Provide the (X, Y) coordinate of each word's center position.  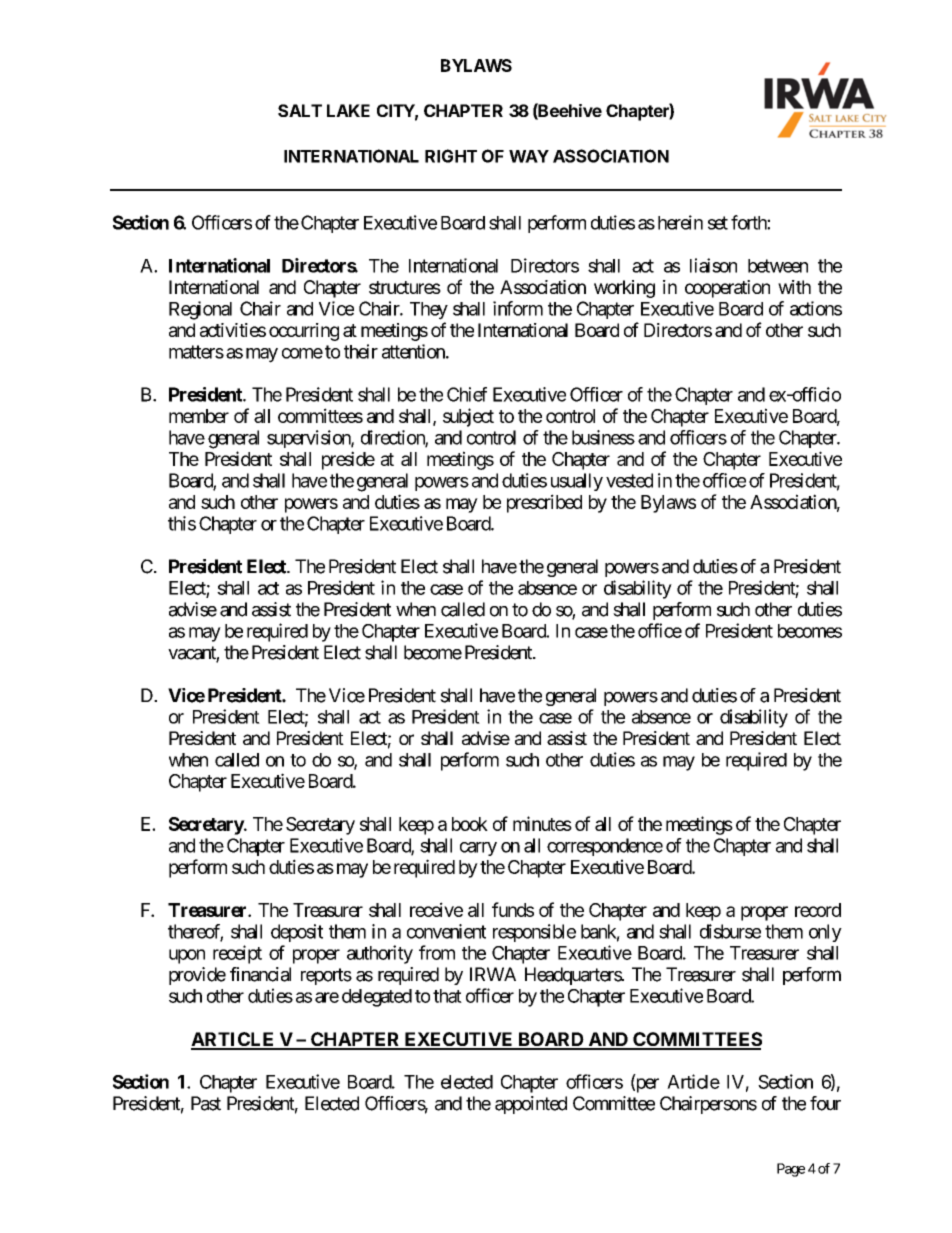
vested (629, 480)
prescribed (544, 503)
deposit (297, 933)
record (818, 910)
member (199, 416)
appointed (531, 1105)
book (470, 824)
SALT (300, 110)
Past (206, 1103)
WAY (529, 156)
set (718, 223)
